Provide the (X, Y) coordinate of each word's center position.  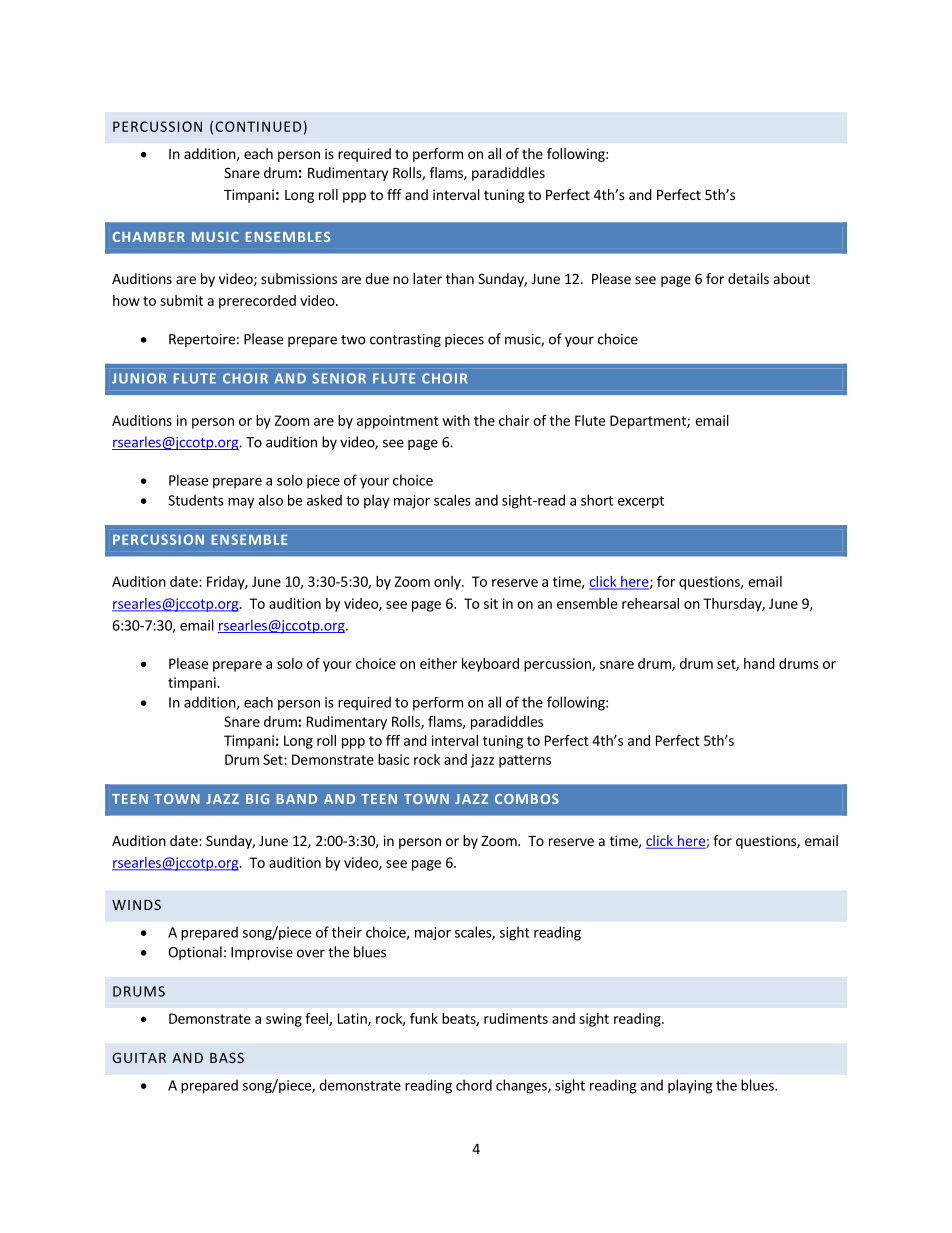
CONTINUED (258, 126)
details (748, 278)
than (460, 278)
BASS (227, 1057)
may (241, 503)
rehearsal (650, 603)
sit (491, 603)
